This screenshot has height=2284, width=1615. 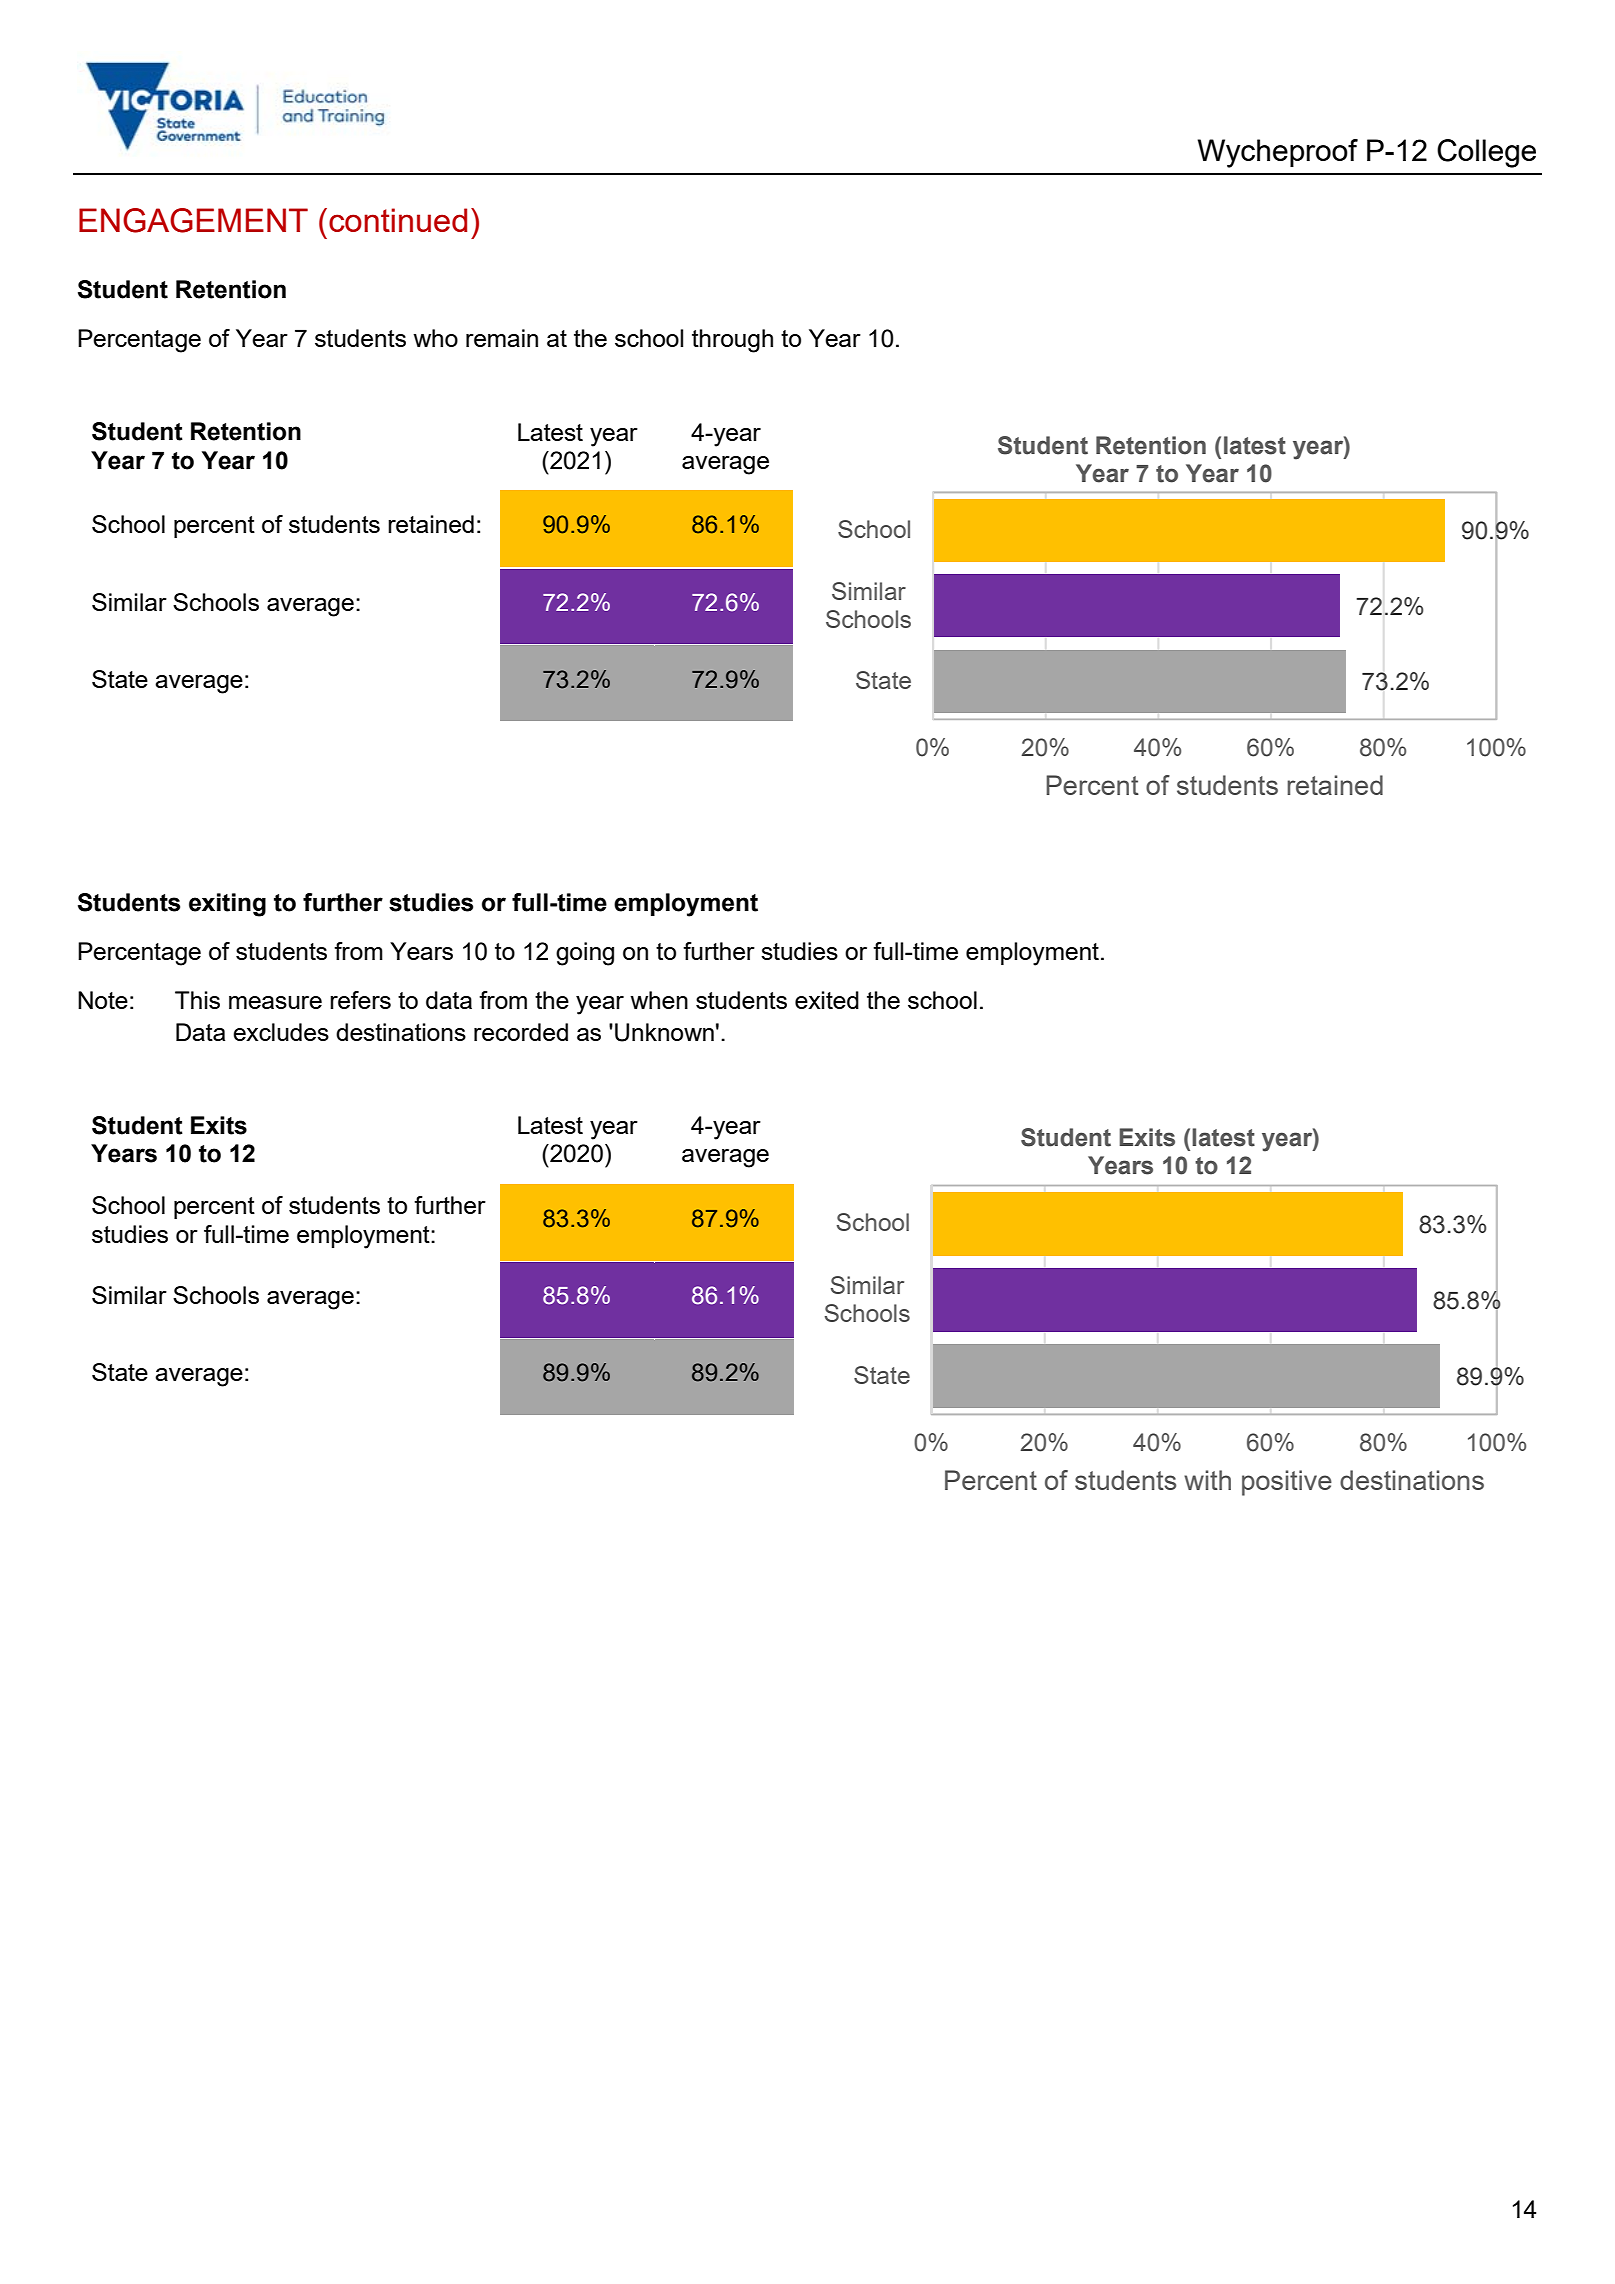 I want to click on Unknown, so click(x=664, y=1032).
